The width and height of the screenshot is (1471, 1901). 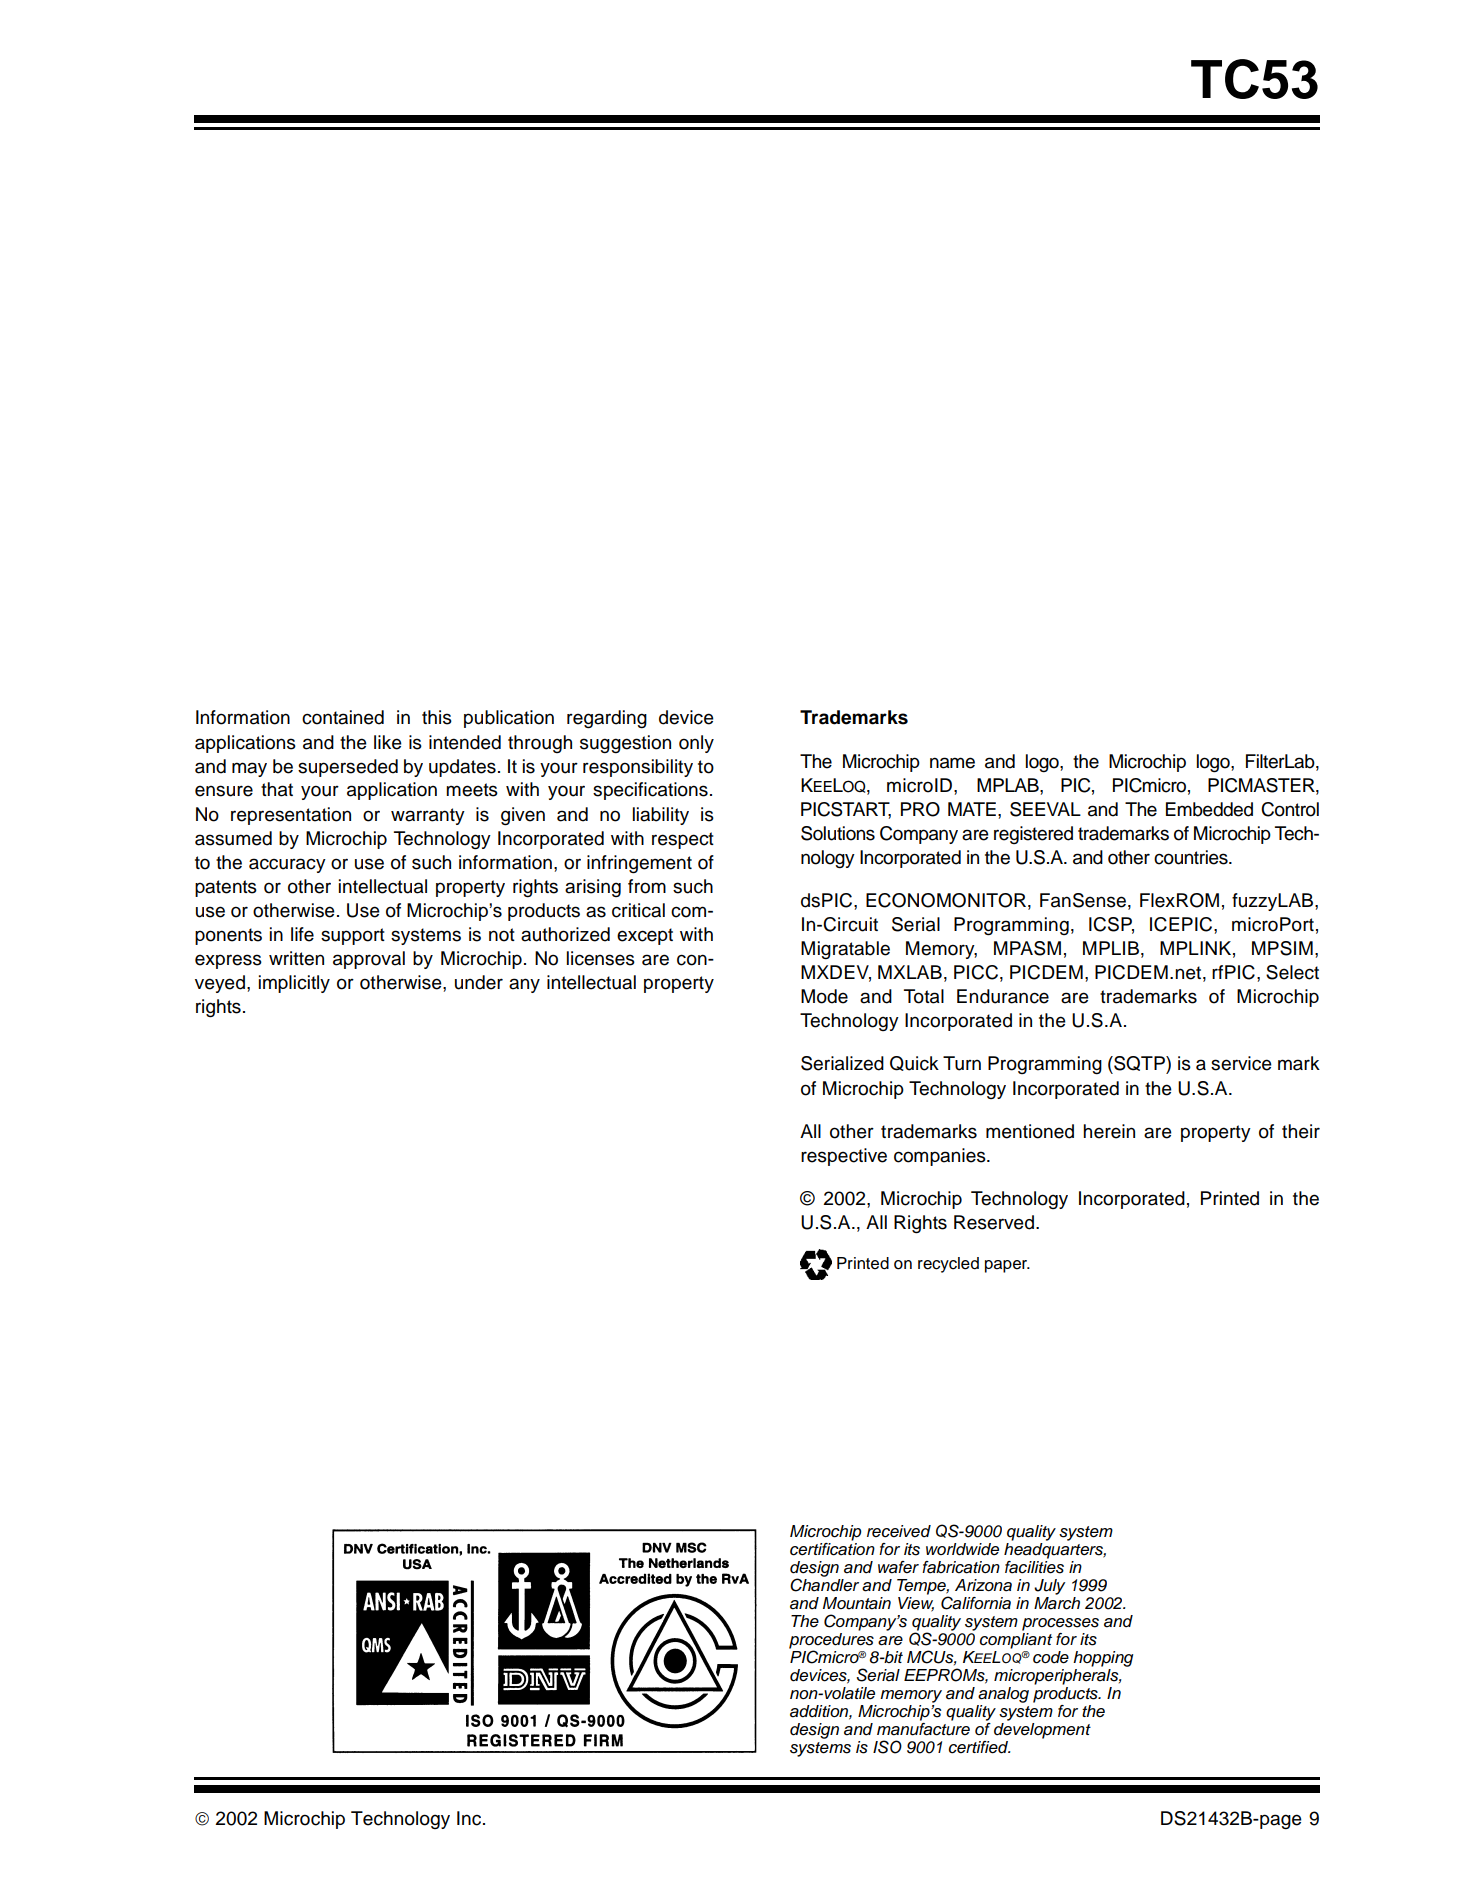 I want to click on Reserved, so click(x=995, y=1222).
